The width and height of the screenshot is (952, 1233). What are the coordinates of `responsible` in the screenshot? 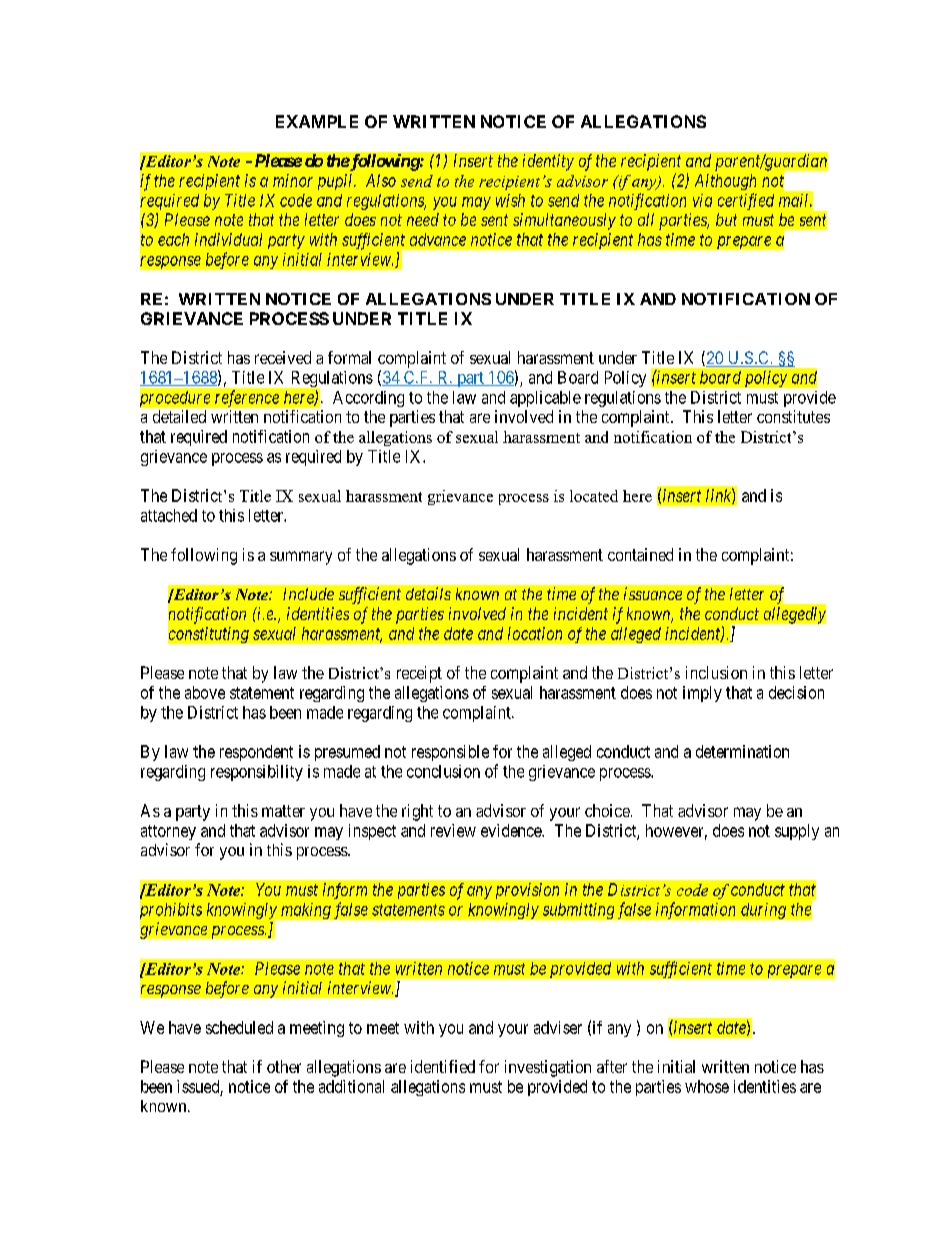 It's located at (450, 753).
